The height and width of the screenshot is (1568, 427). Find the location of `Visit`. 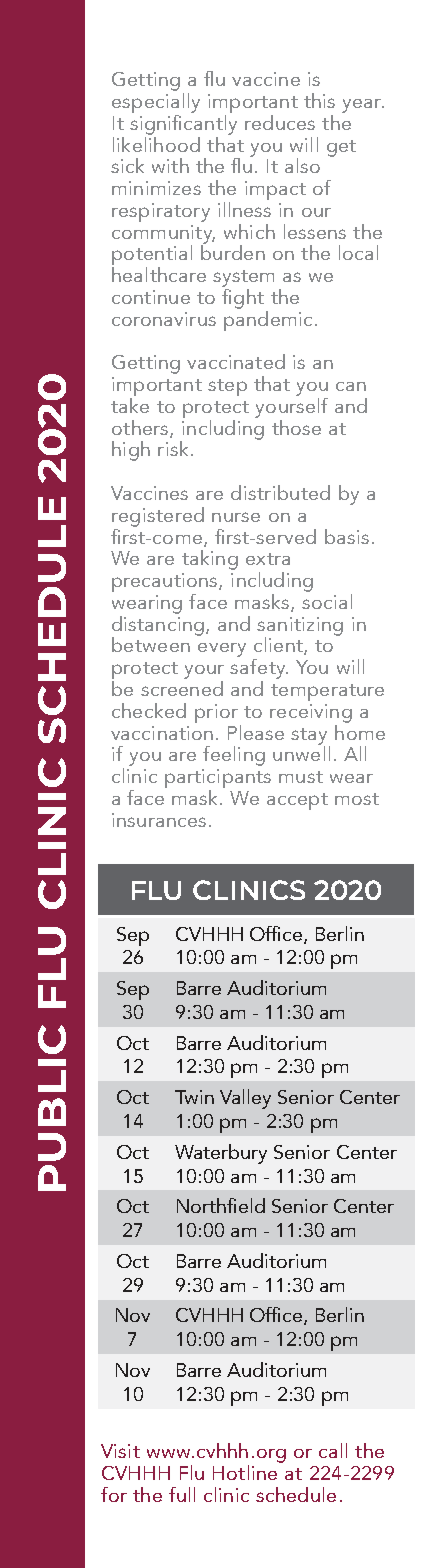

Visit is located at coordinates (120, 1451).
